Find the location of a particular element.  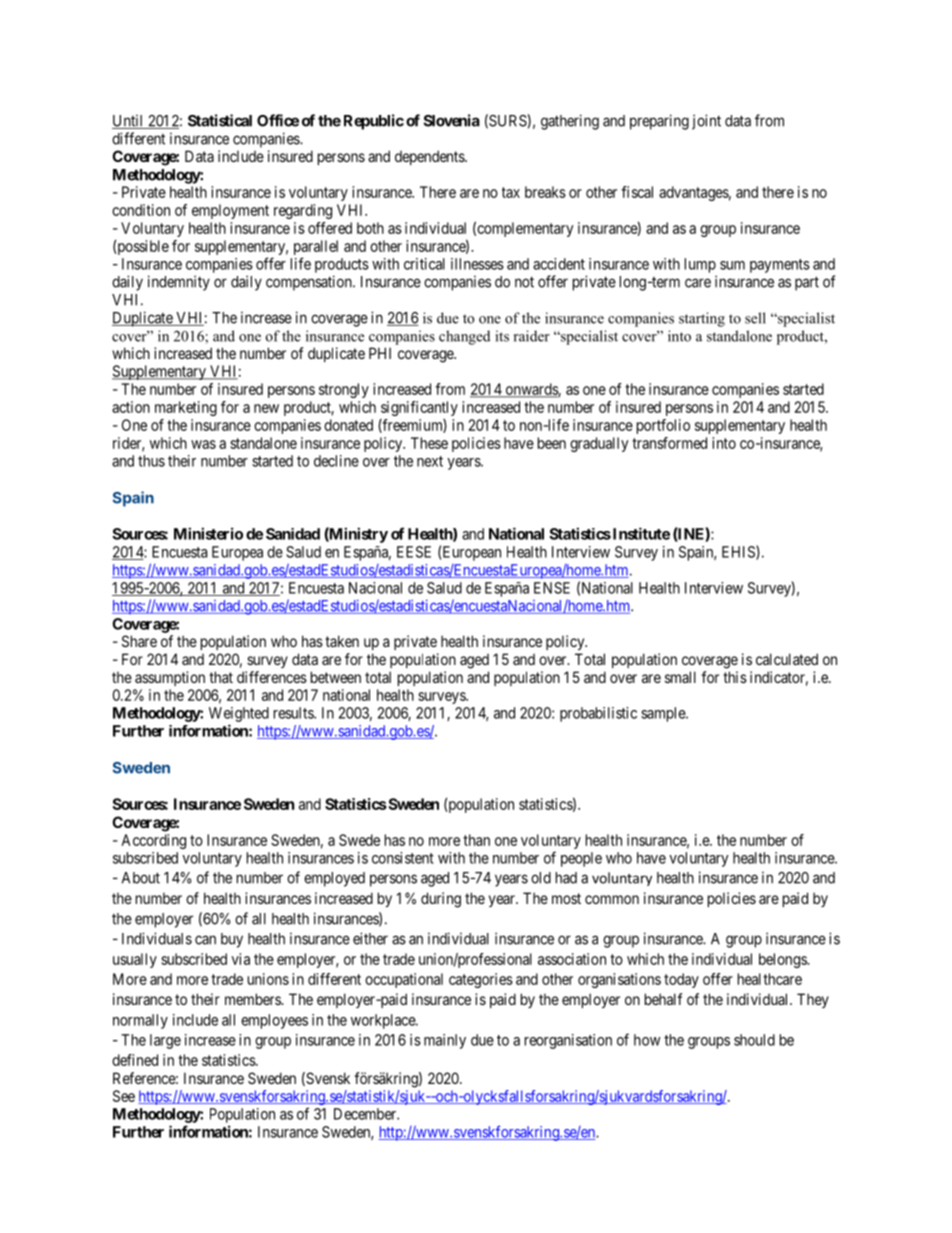

this is located at coordinates (735, 677).
